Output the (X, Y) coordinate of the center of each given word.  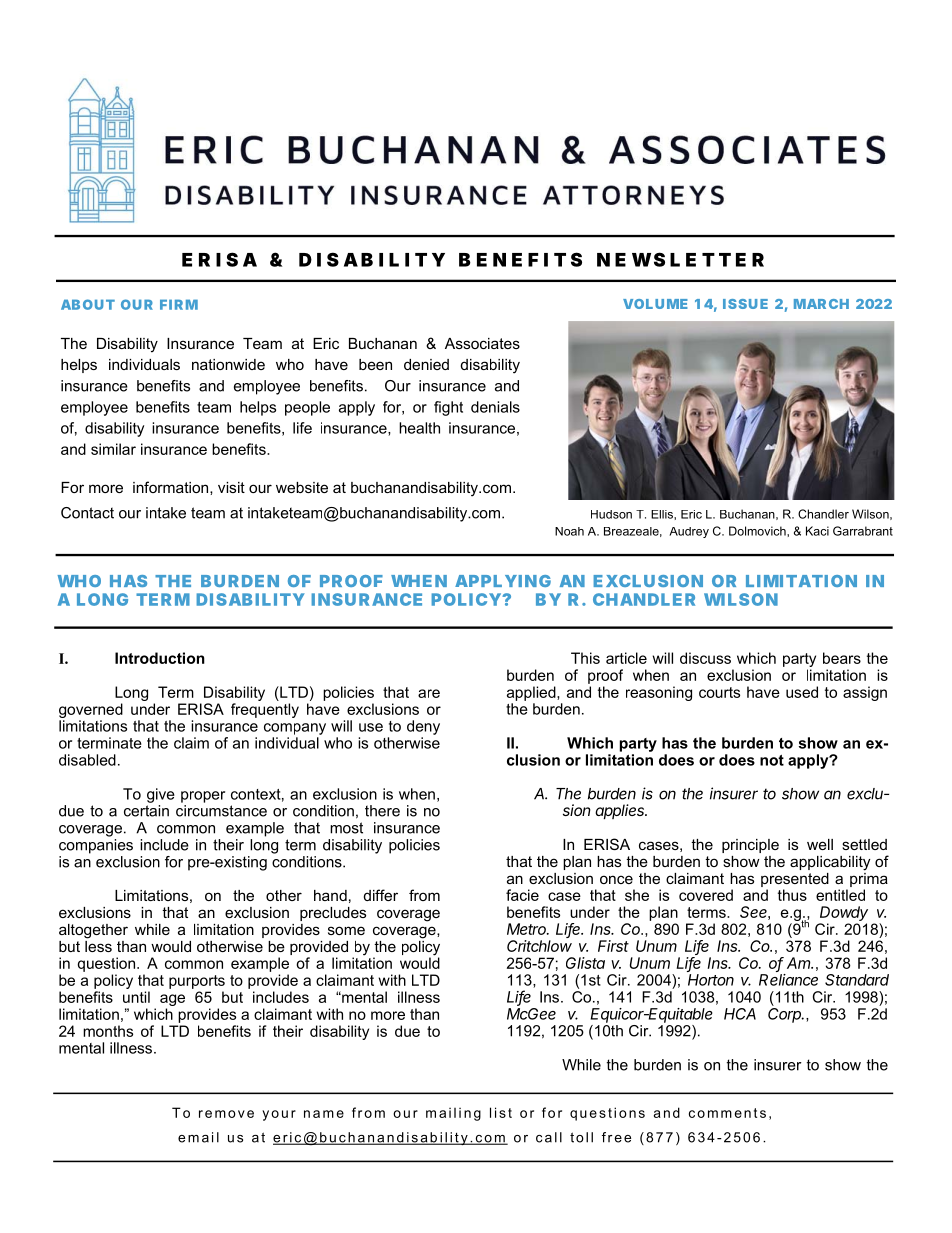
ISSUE (745, 304)
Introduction (160, 658)
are (429, 693)
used (802, 692)
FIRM (179, 304)
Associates (482, 343)
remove (226, 1114)
